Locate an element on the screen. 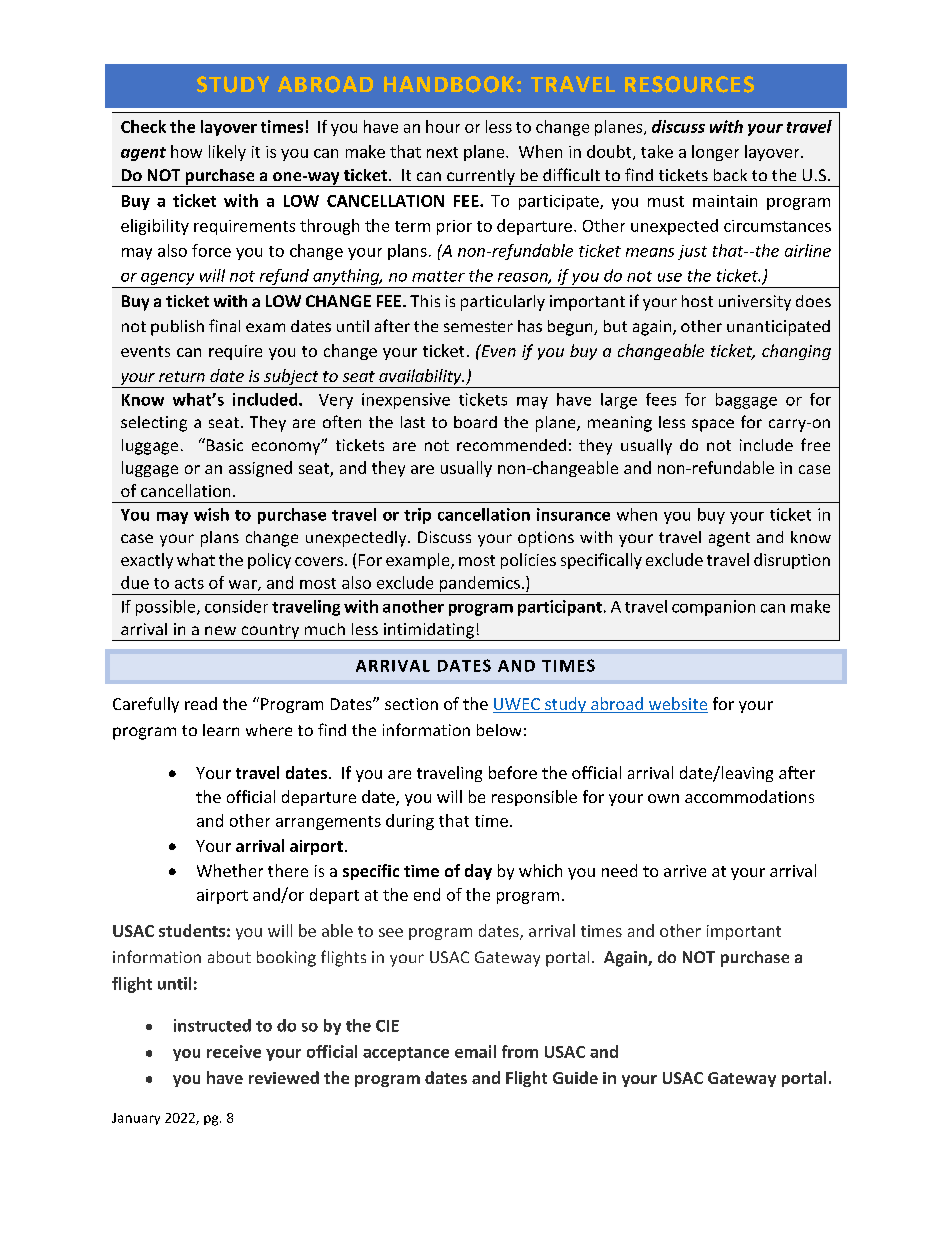  before is located at coordinates (513, 772).
